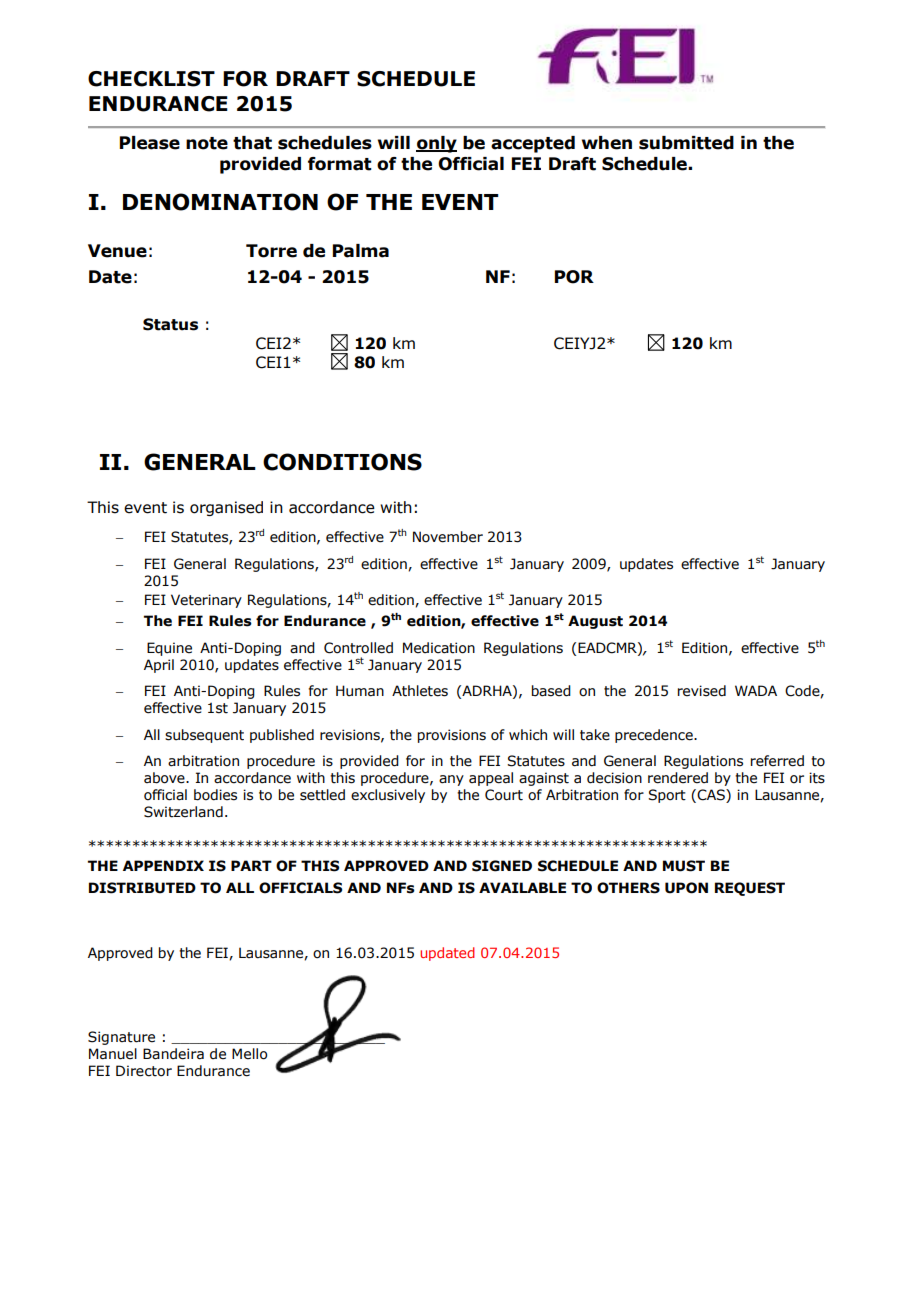 The width and height of the page is (924, 1308). Describe the element at coordinates (436, 144) in the page. I see `only` at that location.
